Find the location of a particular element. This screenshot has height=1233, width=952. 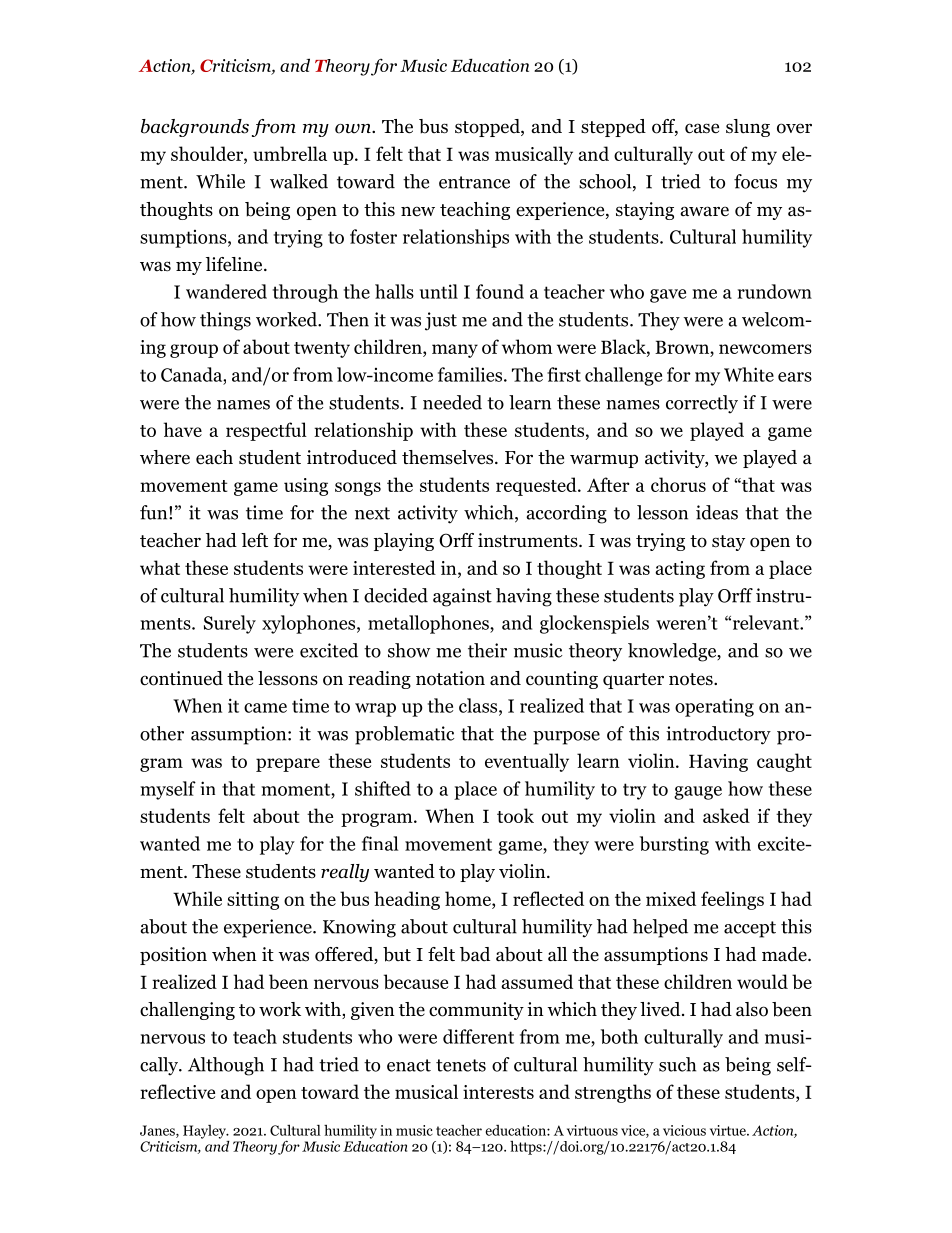

respectful is located at coordinates (266, 431).
